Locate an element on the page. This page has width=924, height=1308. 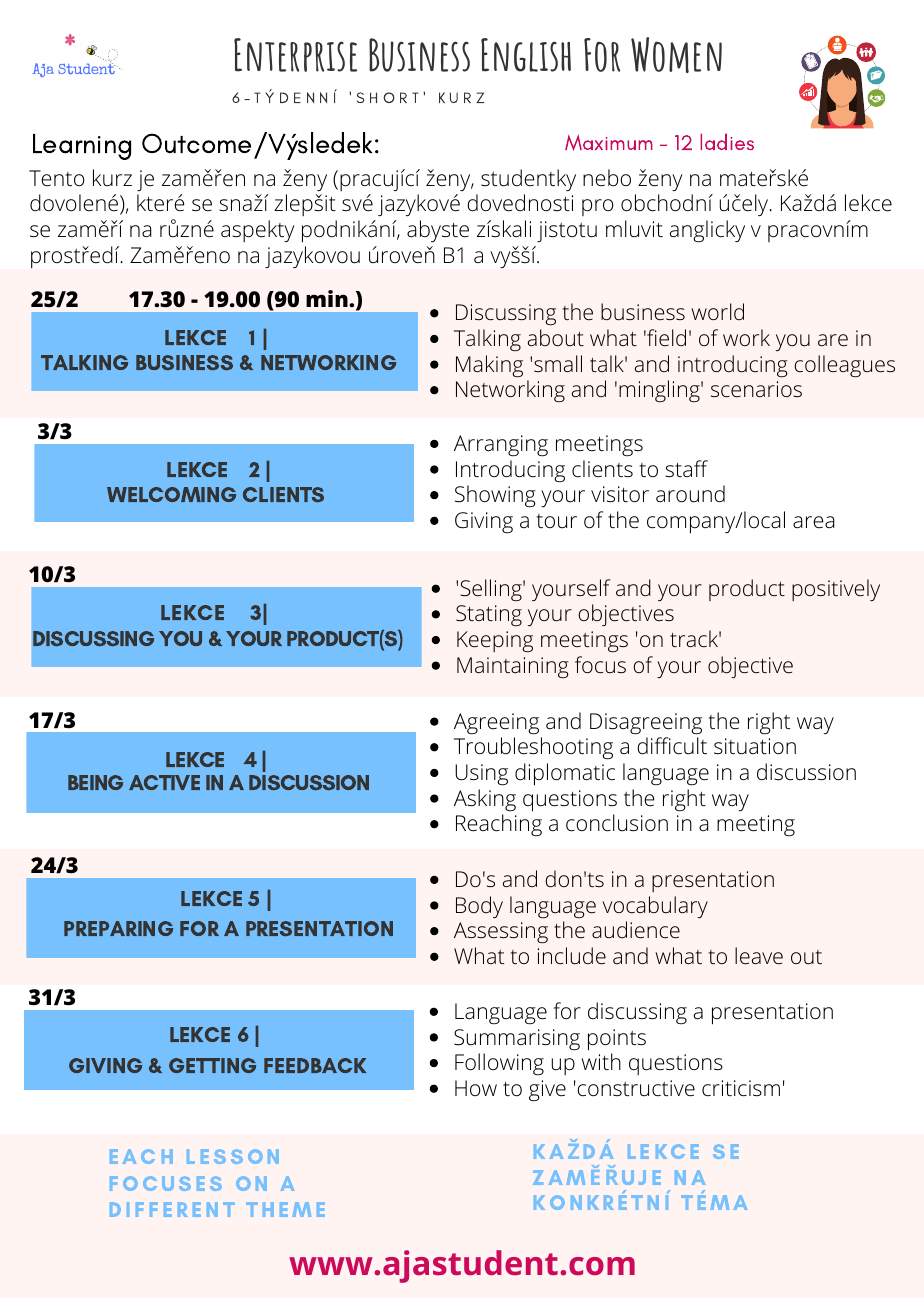
ladies is located at coordinates (727, 141).
